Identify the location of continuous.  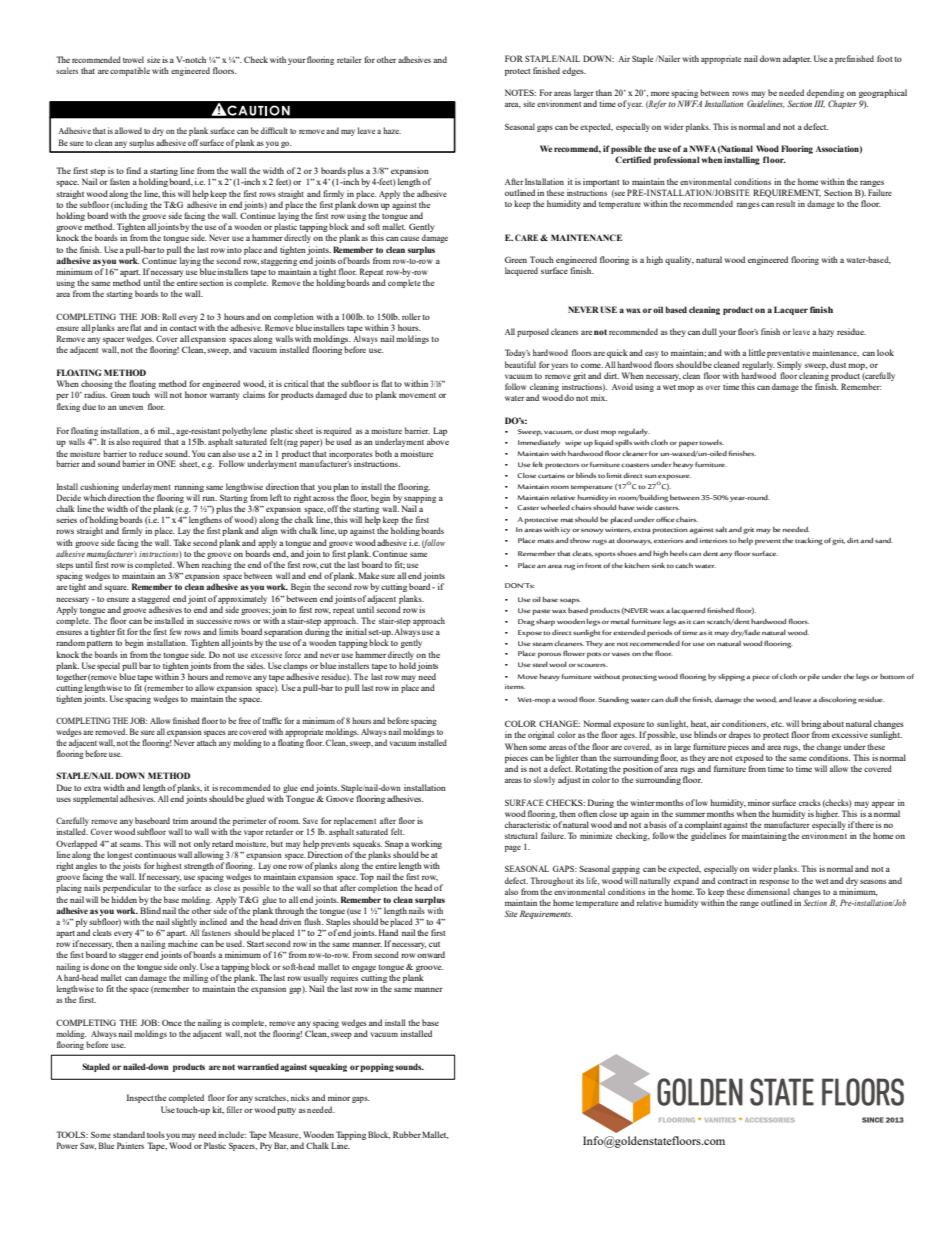
(155, 854).
